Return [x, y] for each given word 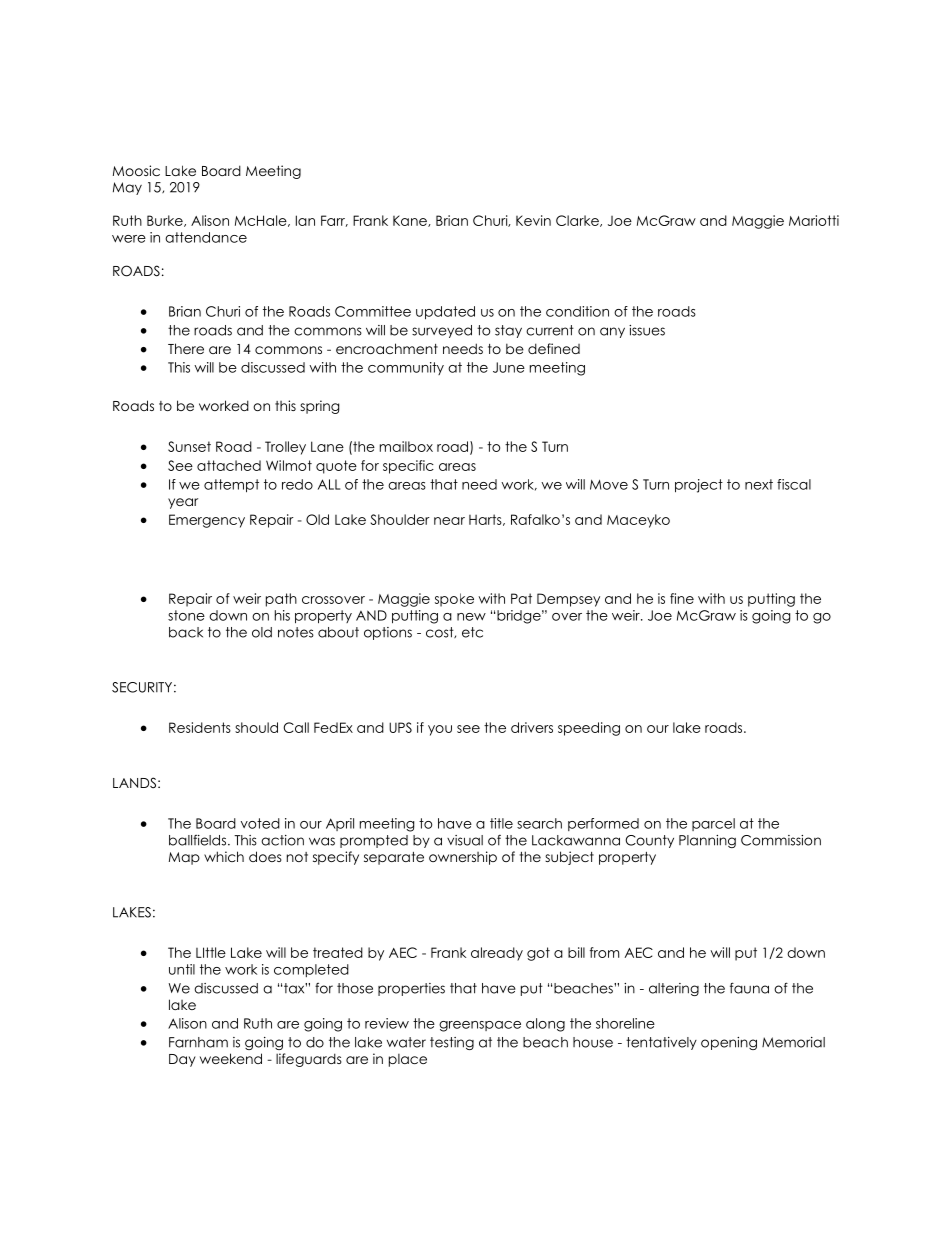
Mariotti [814, 220]
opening [729, 1043]
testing [452, 1043]
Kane [411, 221]
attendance [206, 237]
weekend [231, 1058]
